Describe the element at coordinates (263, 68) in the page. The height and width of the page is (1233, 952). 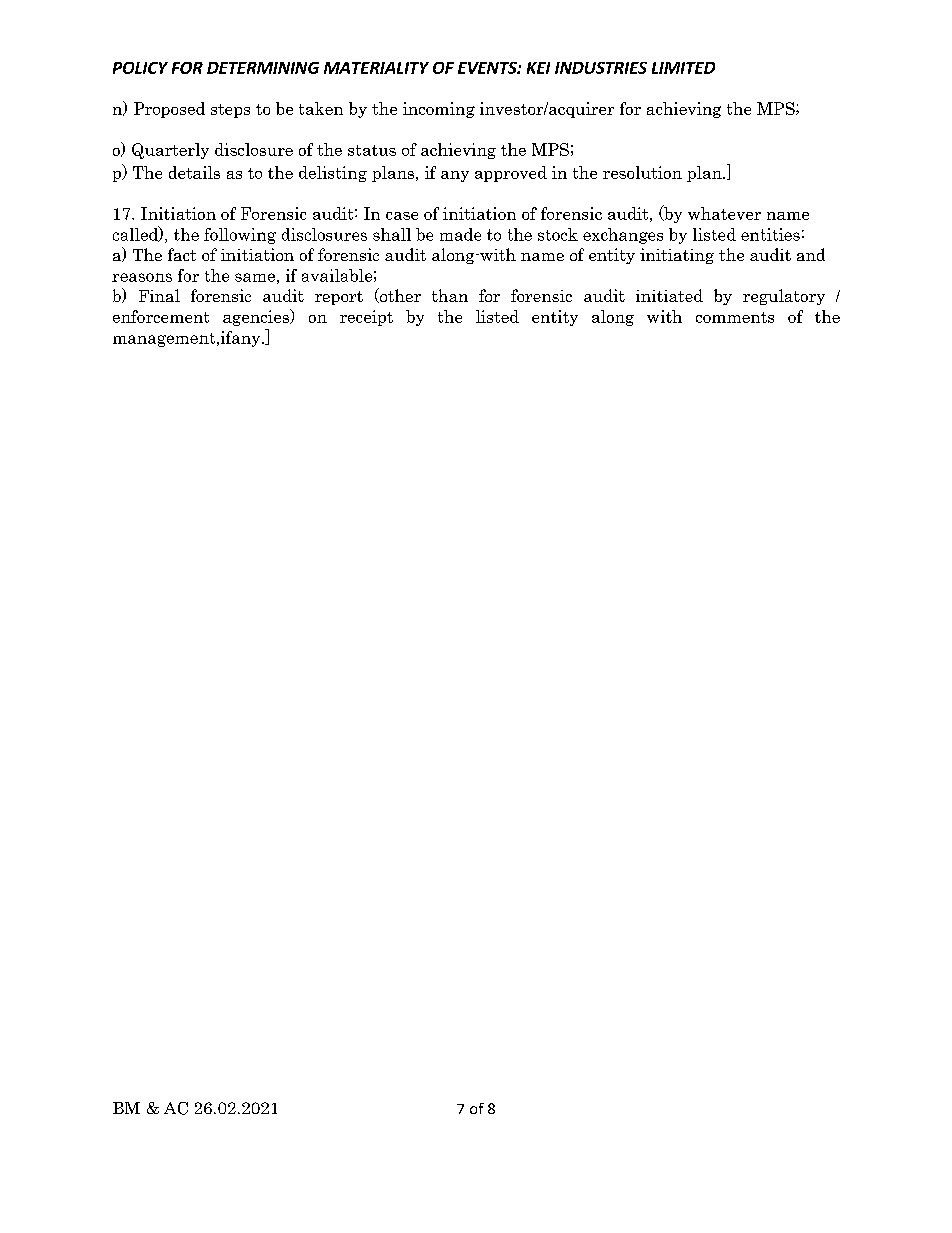
I see `DETERMINING` at that location.
